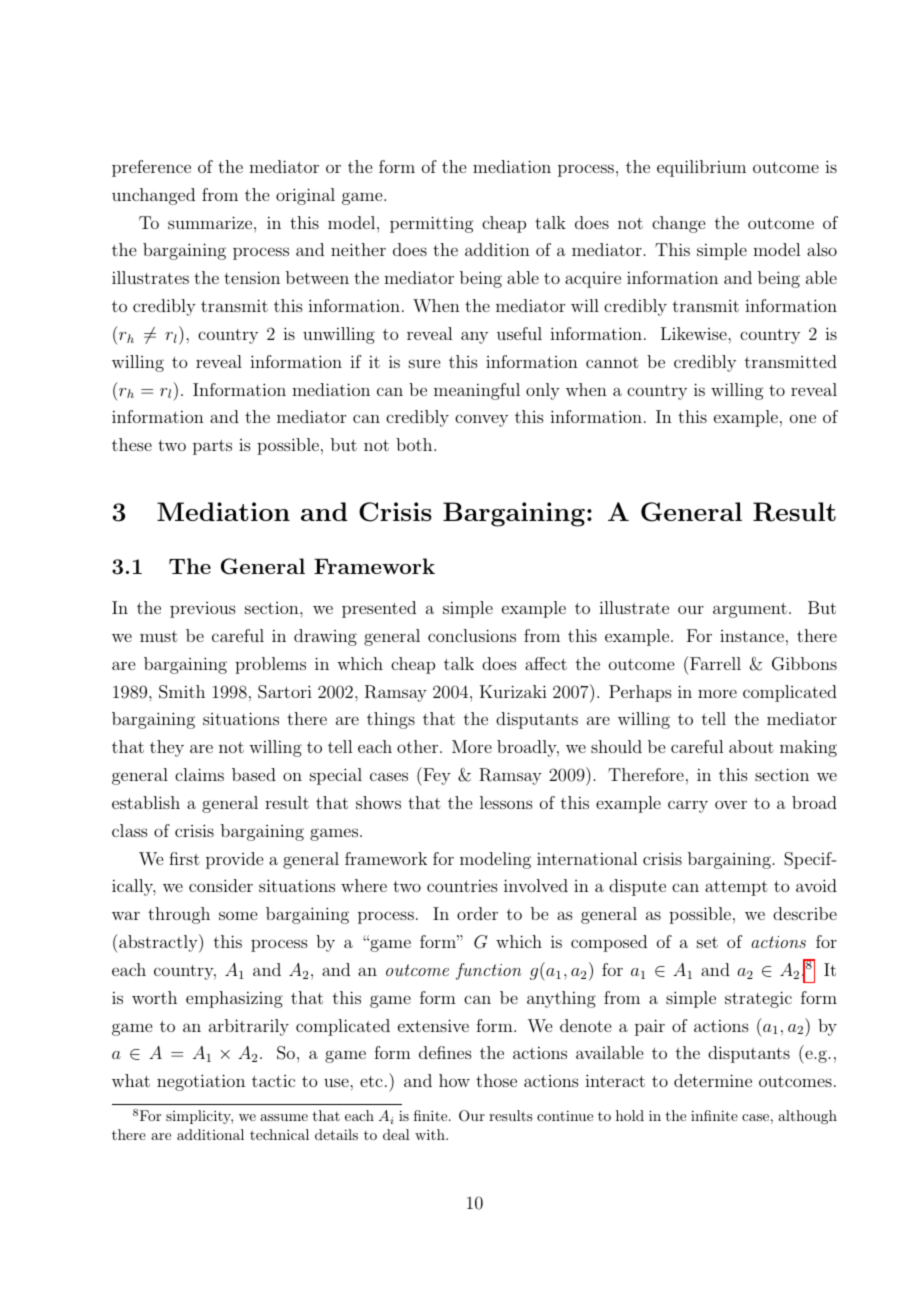  What do you see at coordinates (701, 168) in the document?
I see `equilibrium` at bounding box center [701, 168].
